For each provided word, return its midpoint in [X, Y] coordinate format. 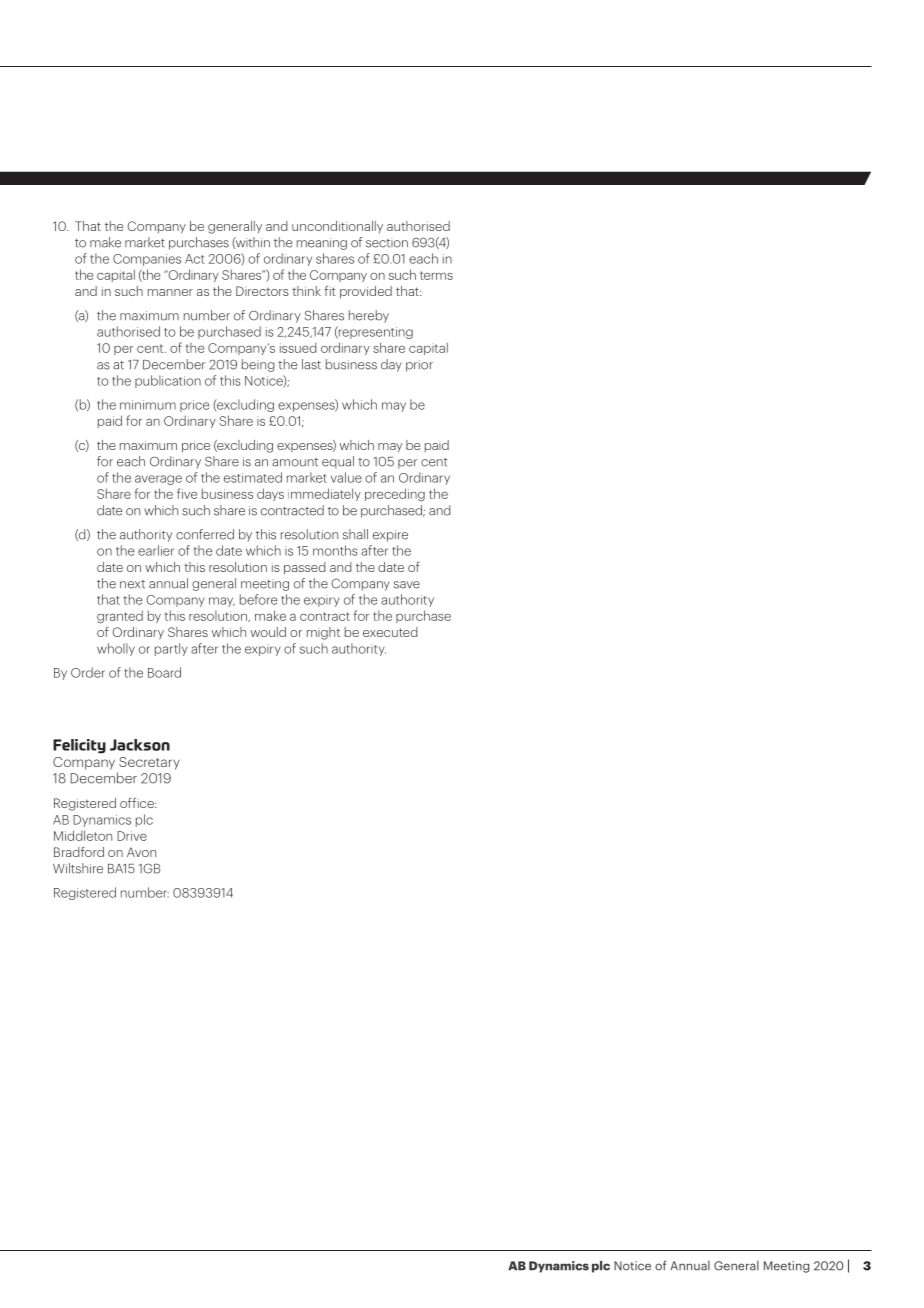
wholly [116, 649]
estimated [253, 477]
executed [390, 632]
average [158, 480]
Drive [132, 836]
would [268, 632]
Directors [262, 291]
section [387, 243]
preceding [395, 494]
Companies [147, 260]
